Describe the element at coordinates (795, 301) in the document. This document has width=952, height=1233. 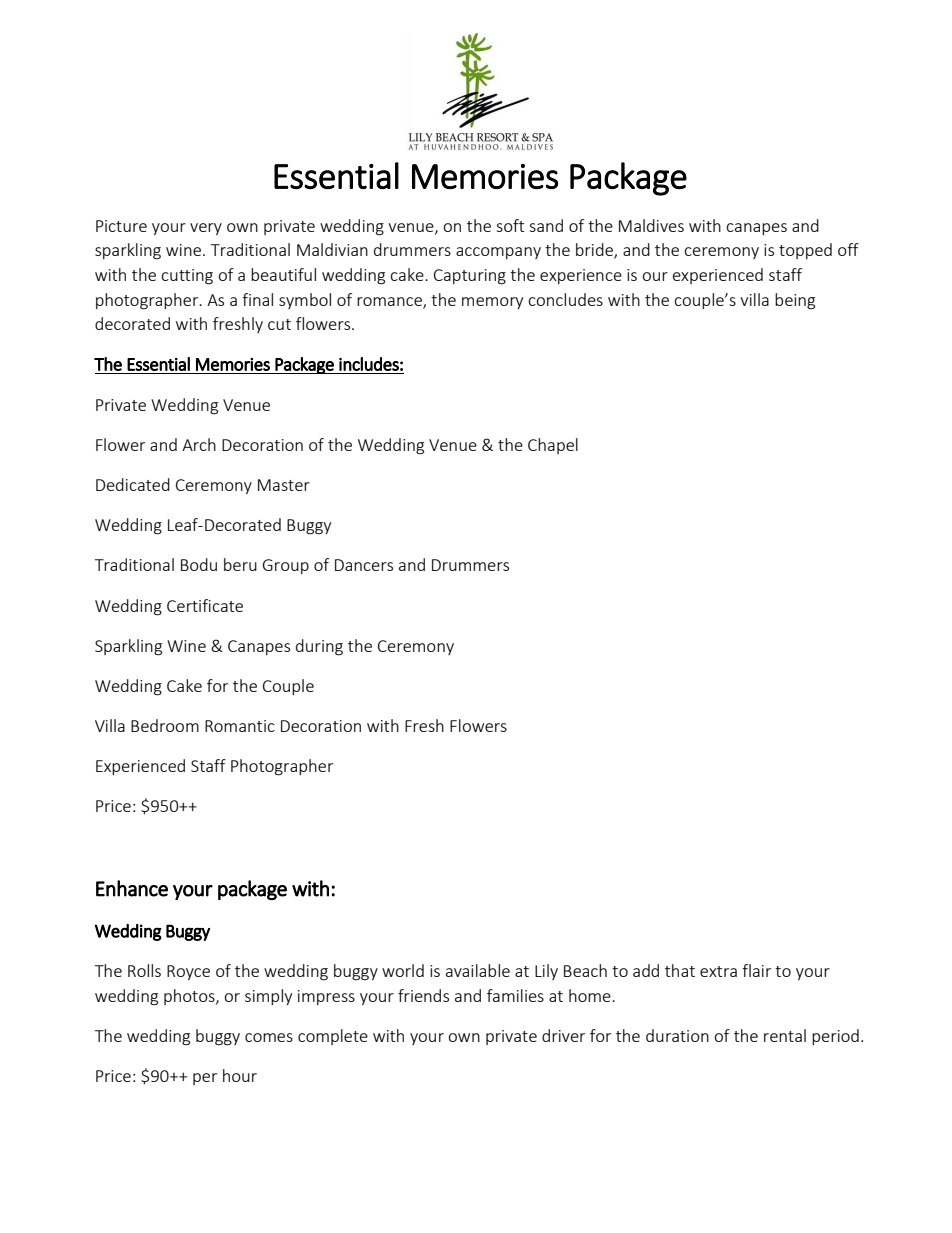
I see `being` at that location.
